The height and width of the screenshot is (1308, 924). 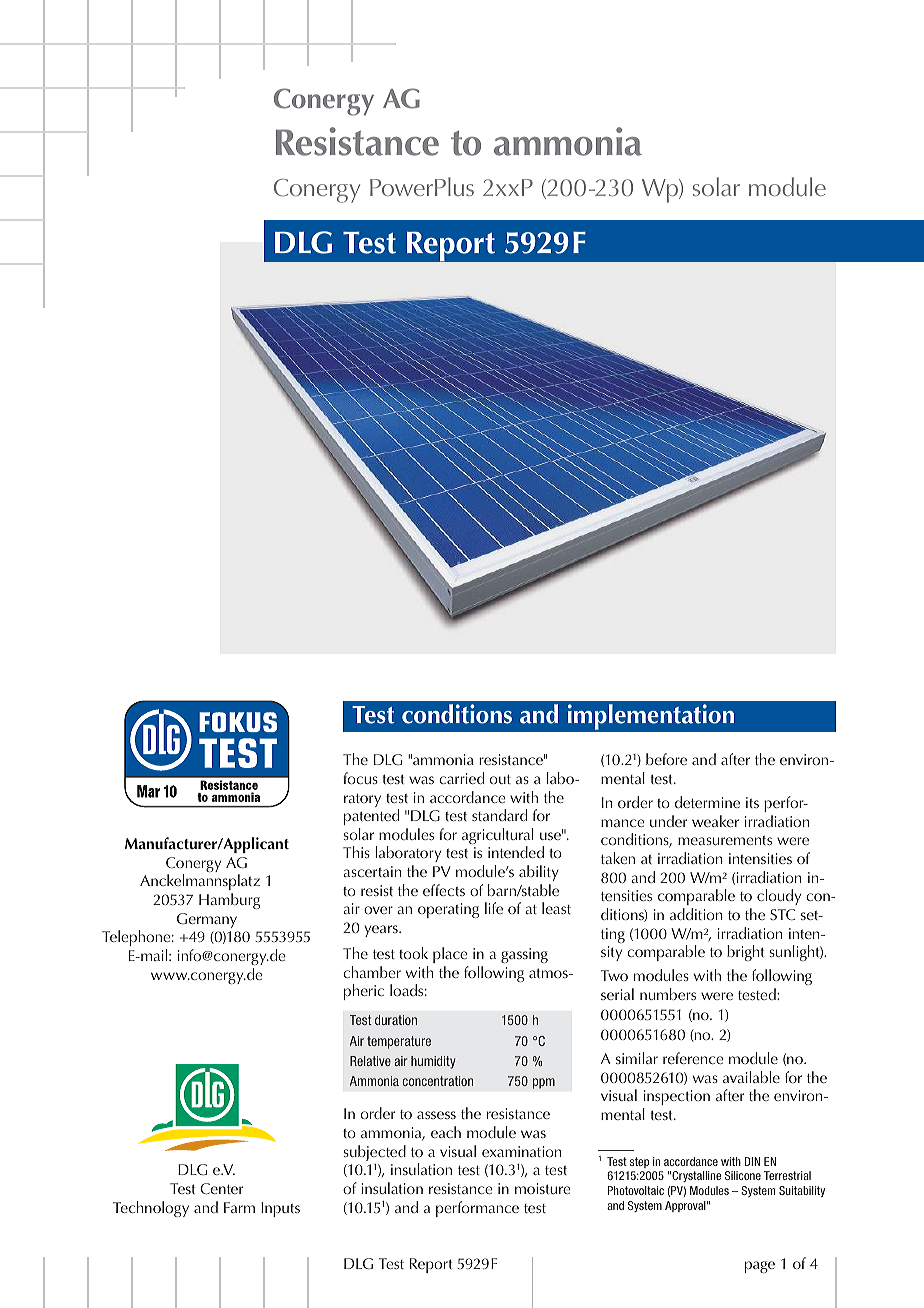 What do you see at coordinates (239, 1207) in the screenshot?
I see `Farm` at bounding box center [239, 1207].
